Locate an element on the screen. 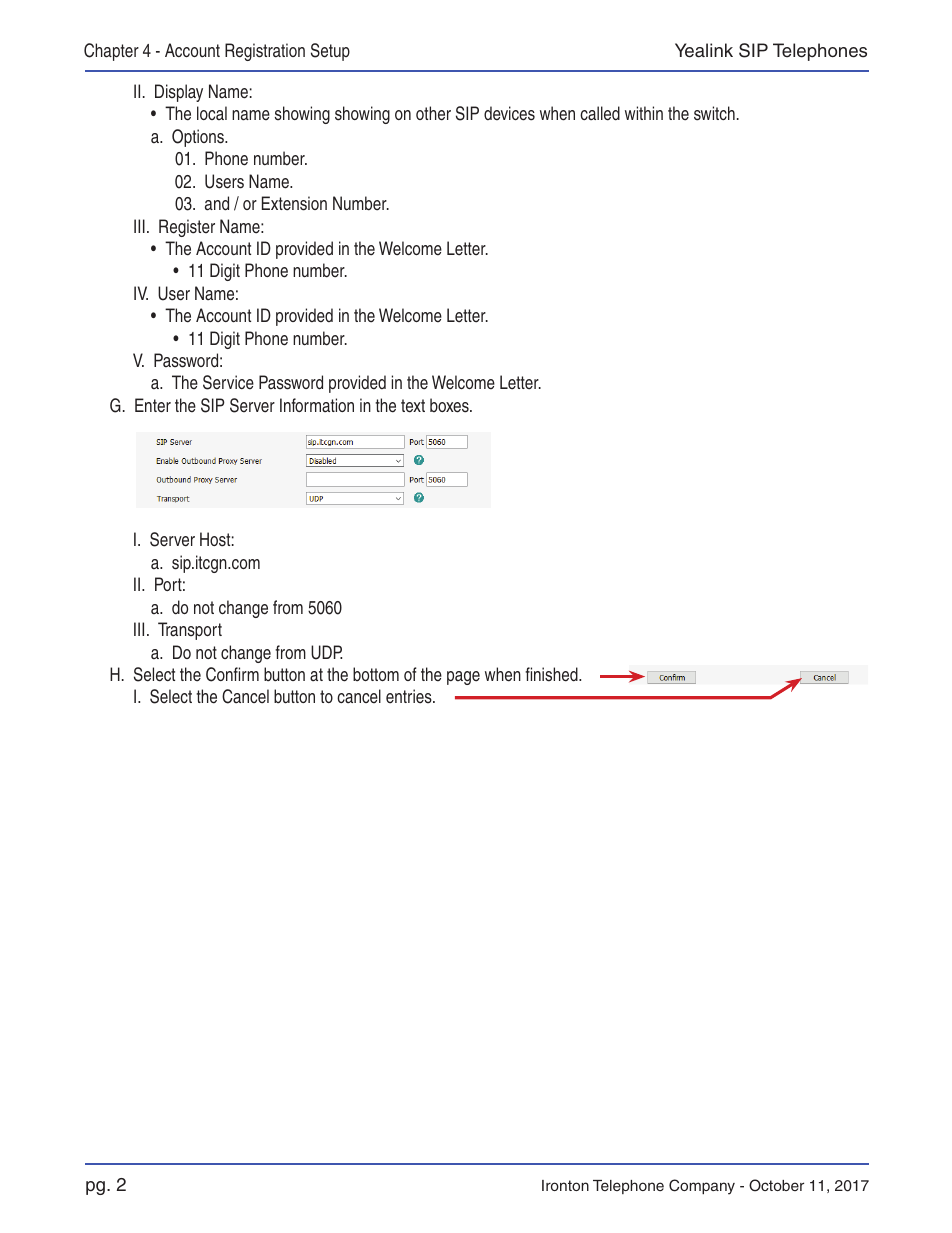 This screenshot has height=1233, width=952. finished is located at coordinates (552, 674).
